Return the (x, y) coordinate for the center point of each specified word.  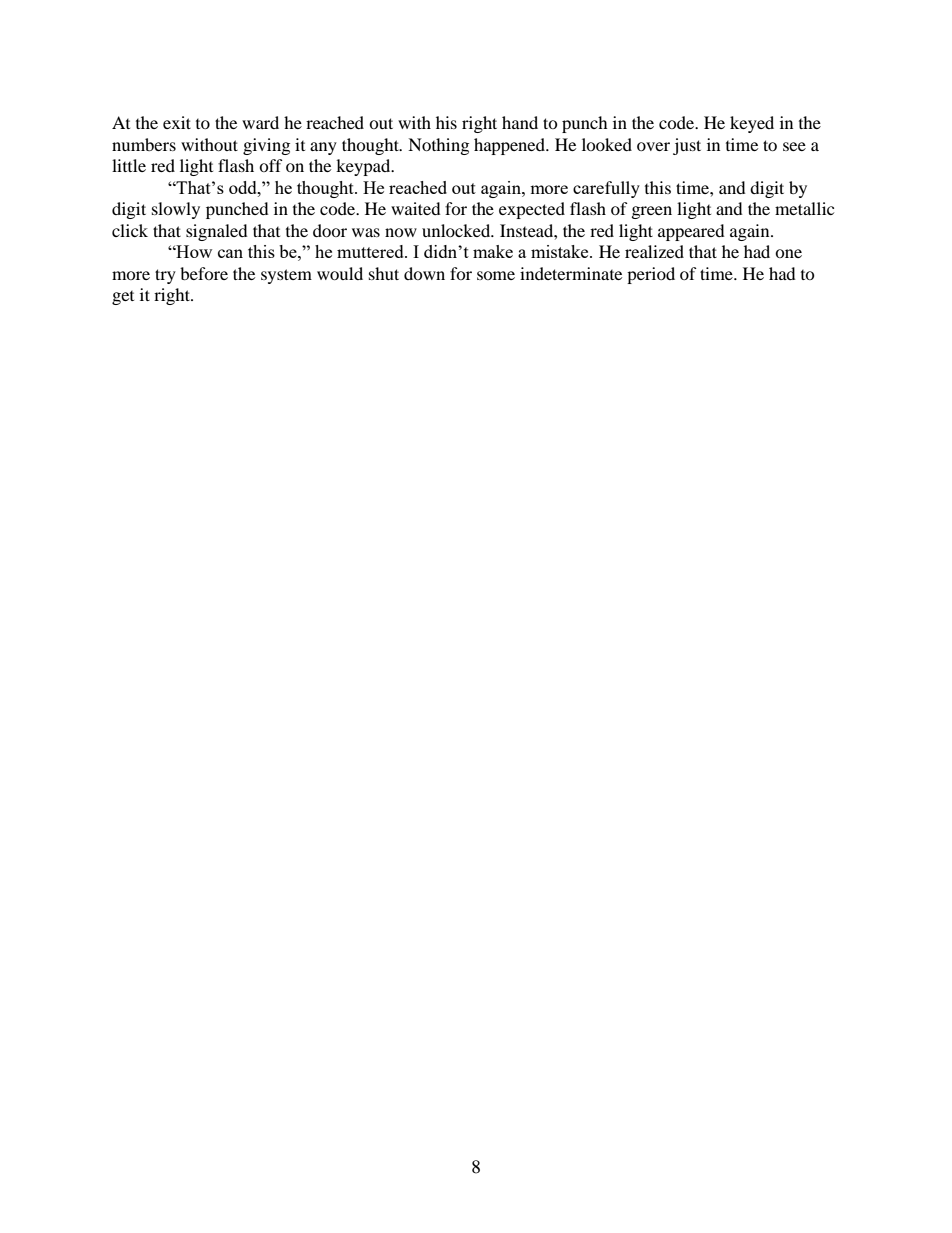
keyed (752, 124)
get (123, 298)
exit (177, 122)
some (496, 275)
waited (416, 208)
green (652, 212)
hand (520, 122)
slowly (176, 210)
